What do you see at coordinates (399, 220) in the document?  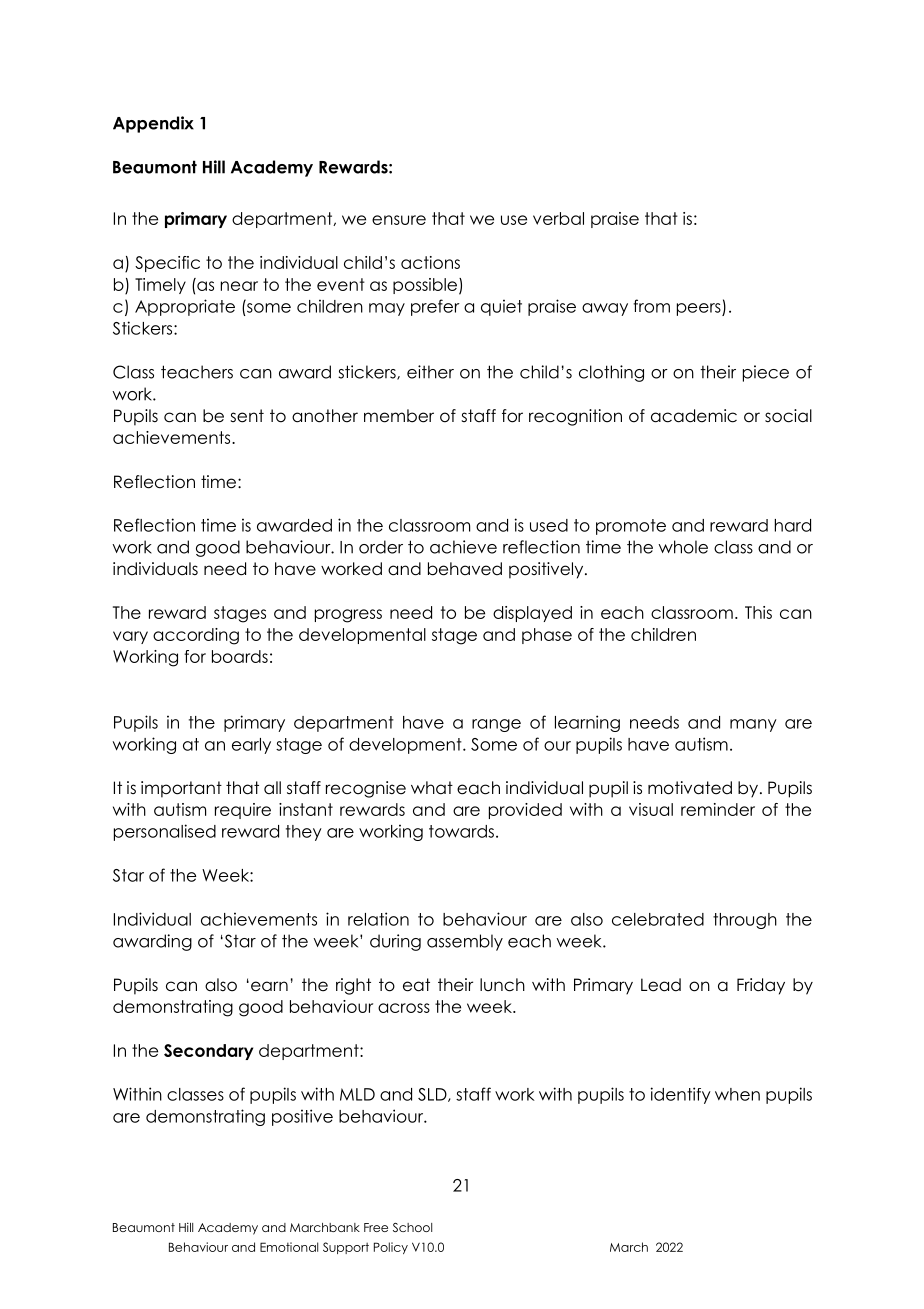 I see `ensure` at bounding box center [399, 220].
